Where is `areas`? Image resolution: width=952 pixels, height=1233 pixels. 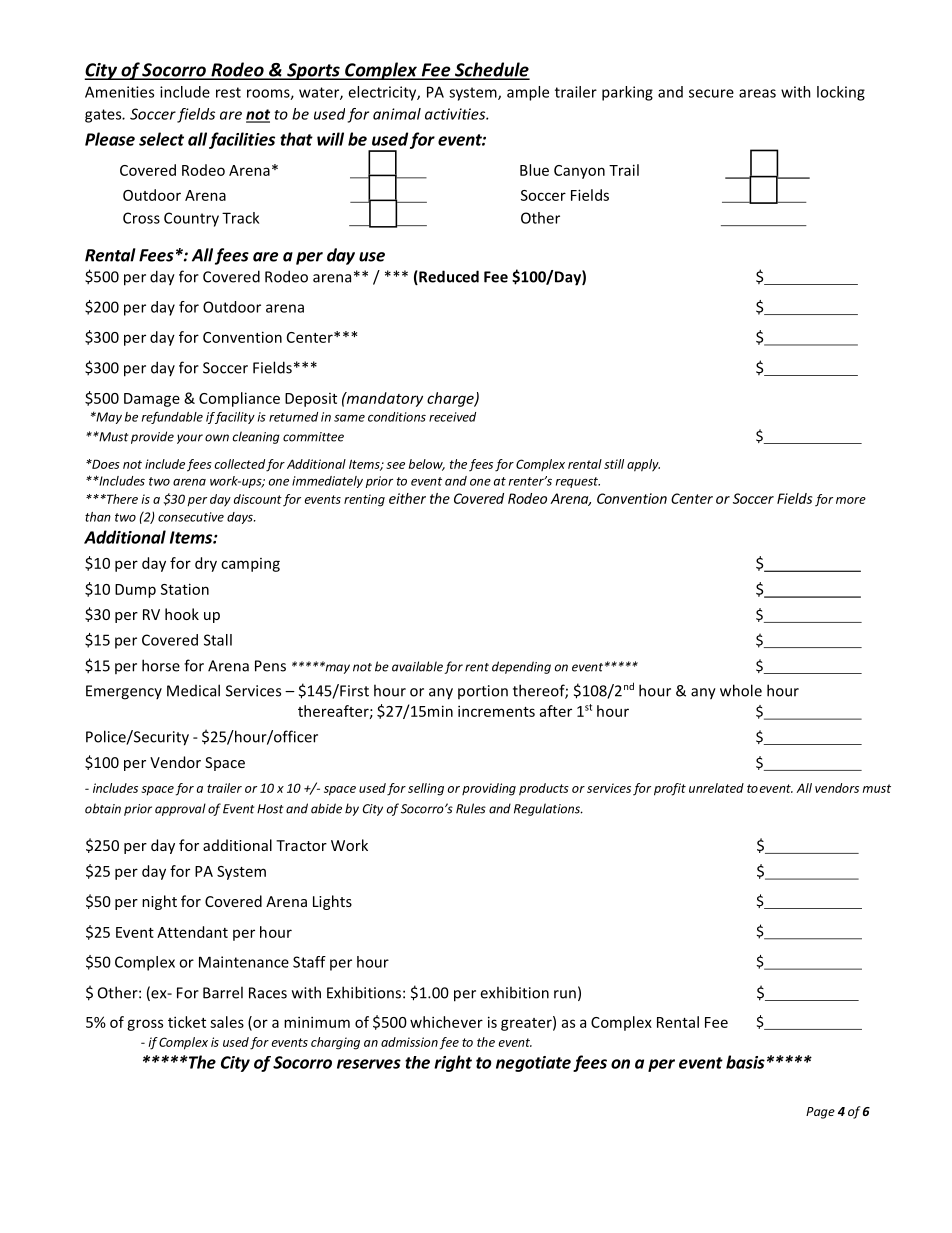
areas is located at coordinates (757, 93).
